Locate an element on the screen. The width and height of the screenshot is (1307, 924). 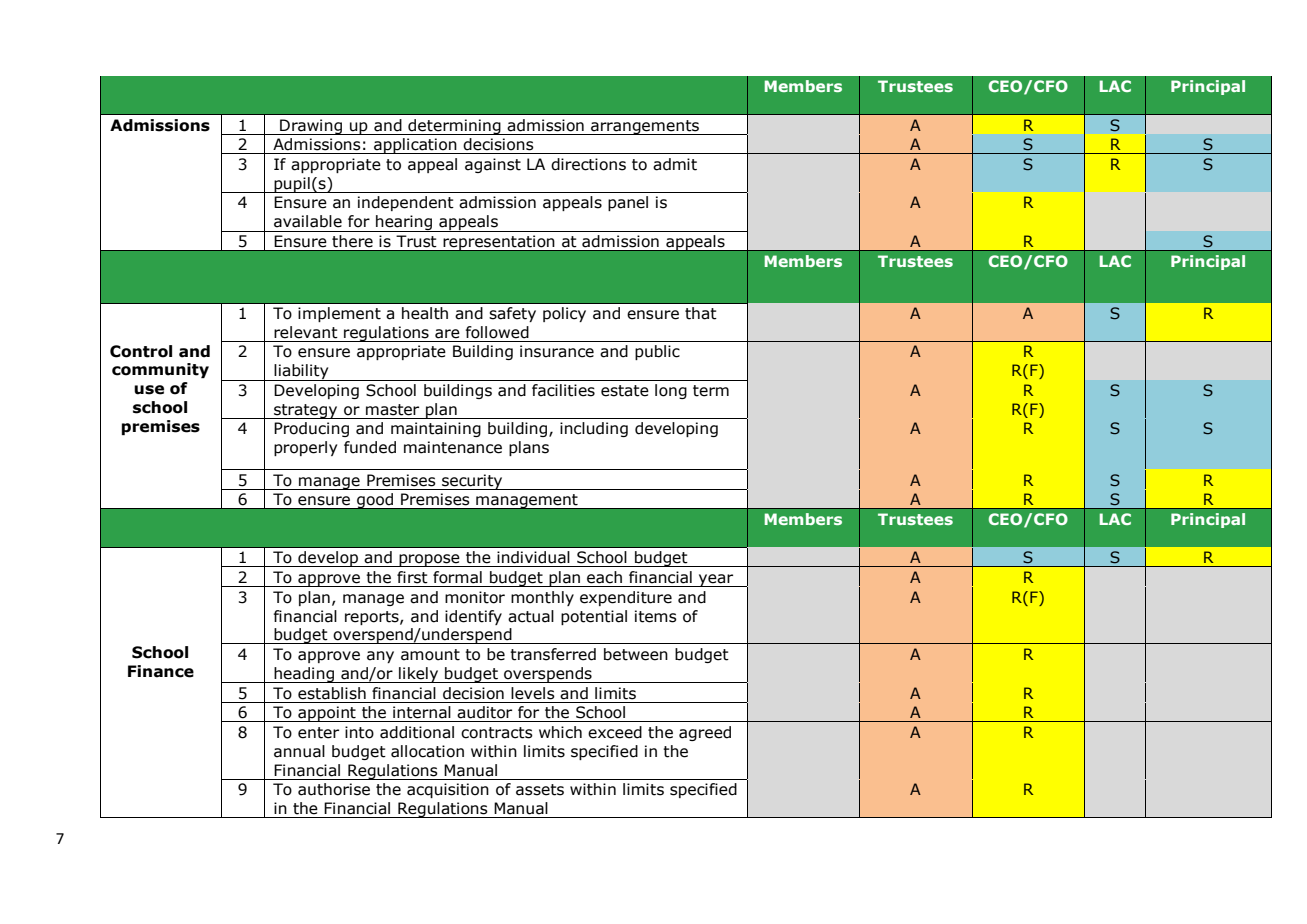
Finance is located at coordinates (161, 671).
